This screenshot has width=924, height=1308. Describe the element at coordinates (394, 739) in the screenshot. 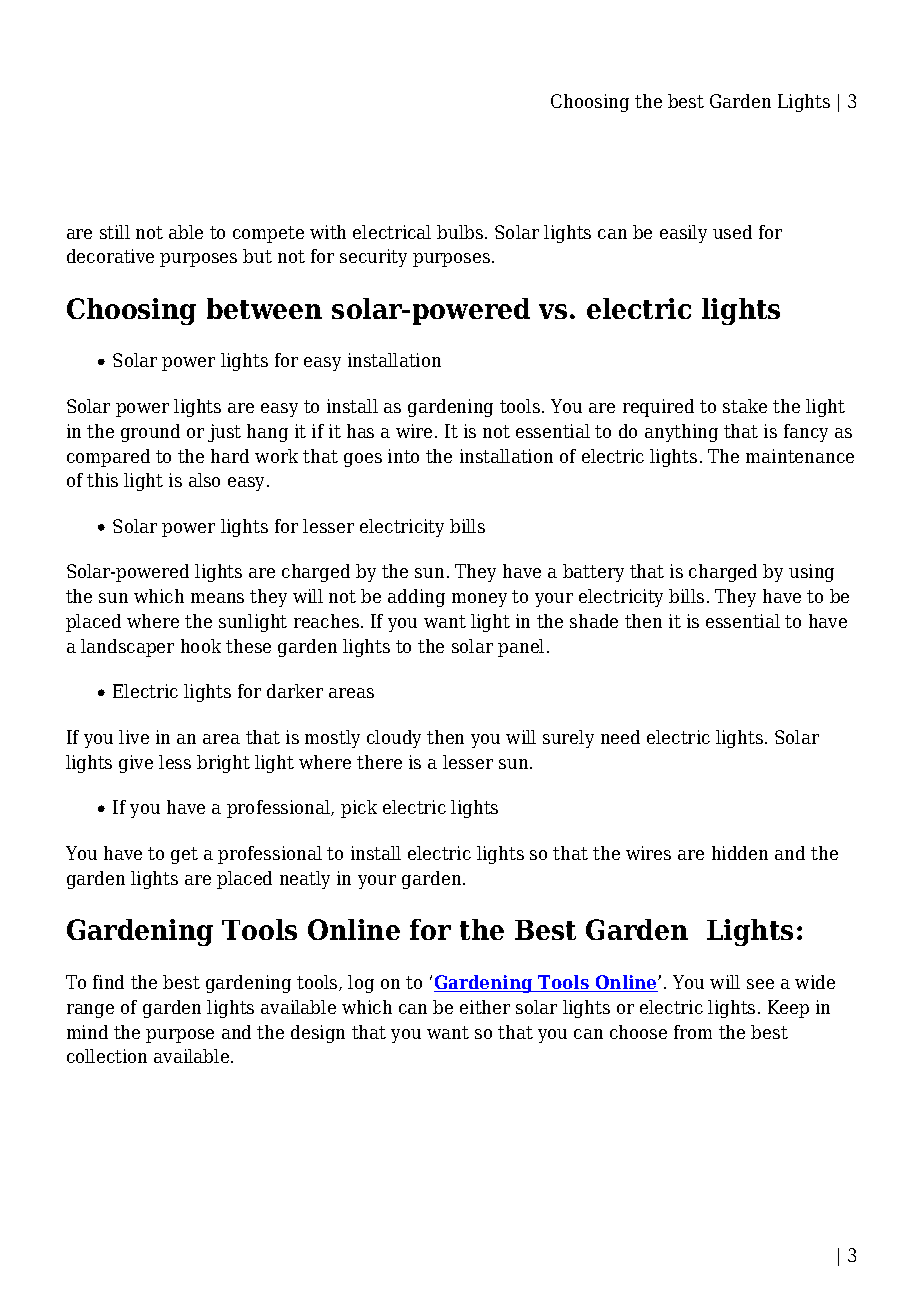

I see `cloudy` at that location.
